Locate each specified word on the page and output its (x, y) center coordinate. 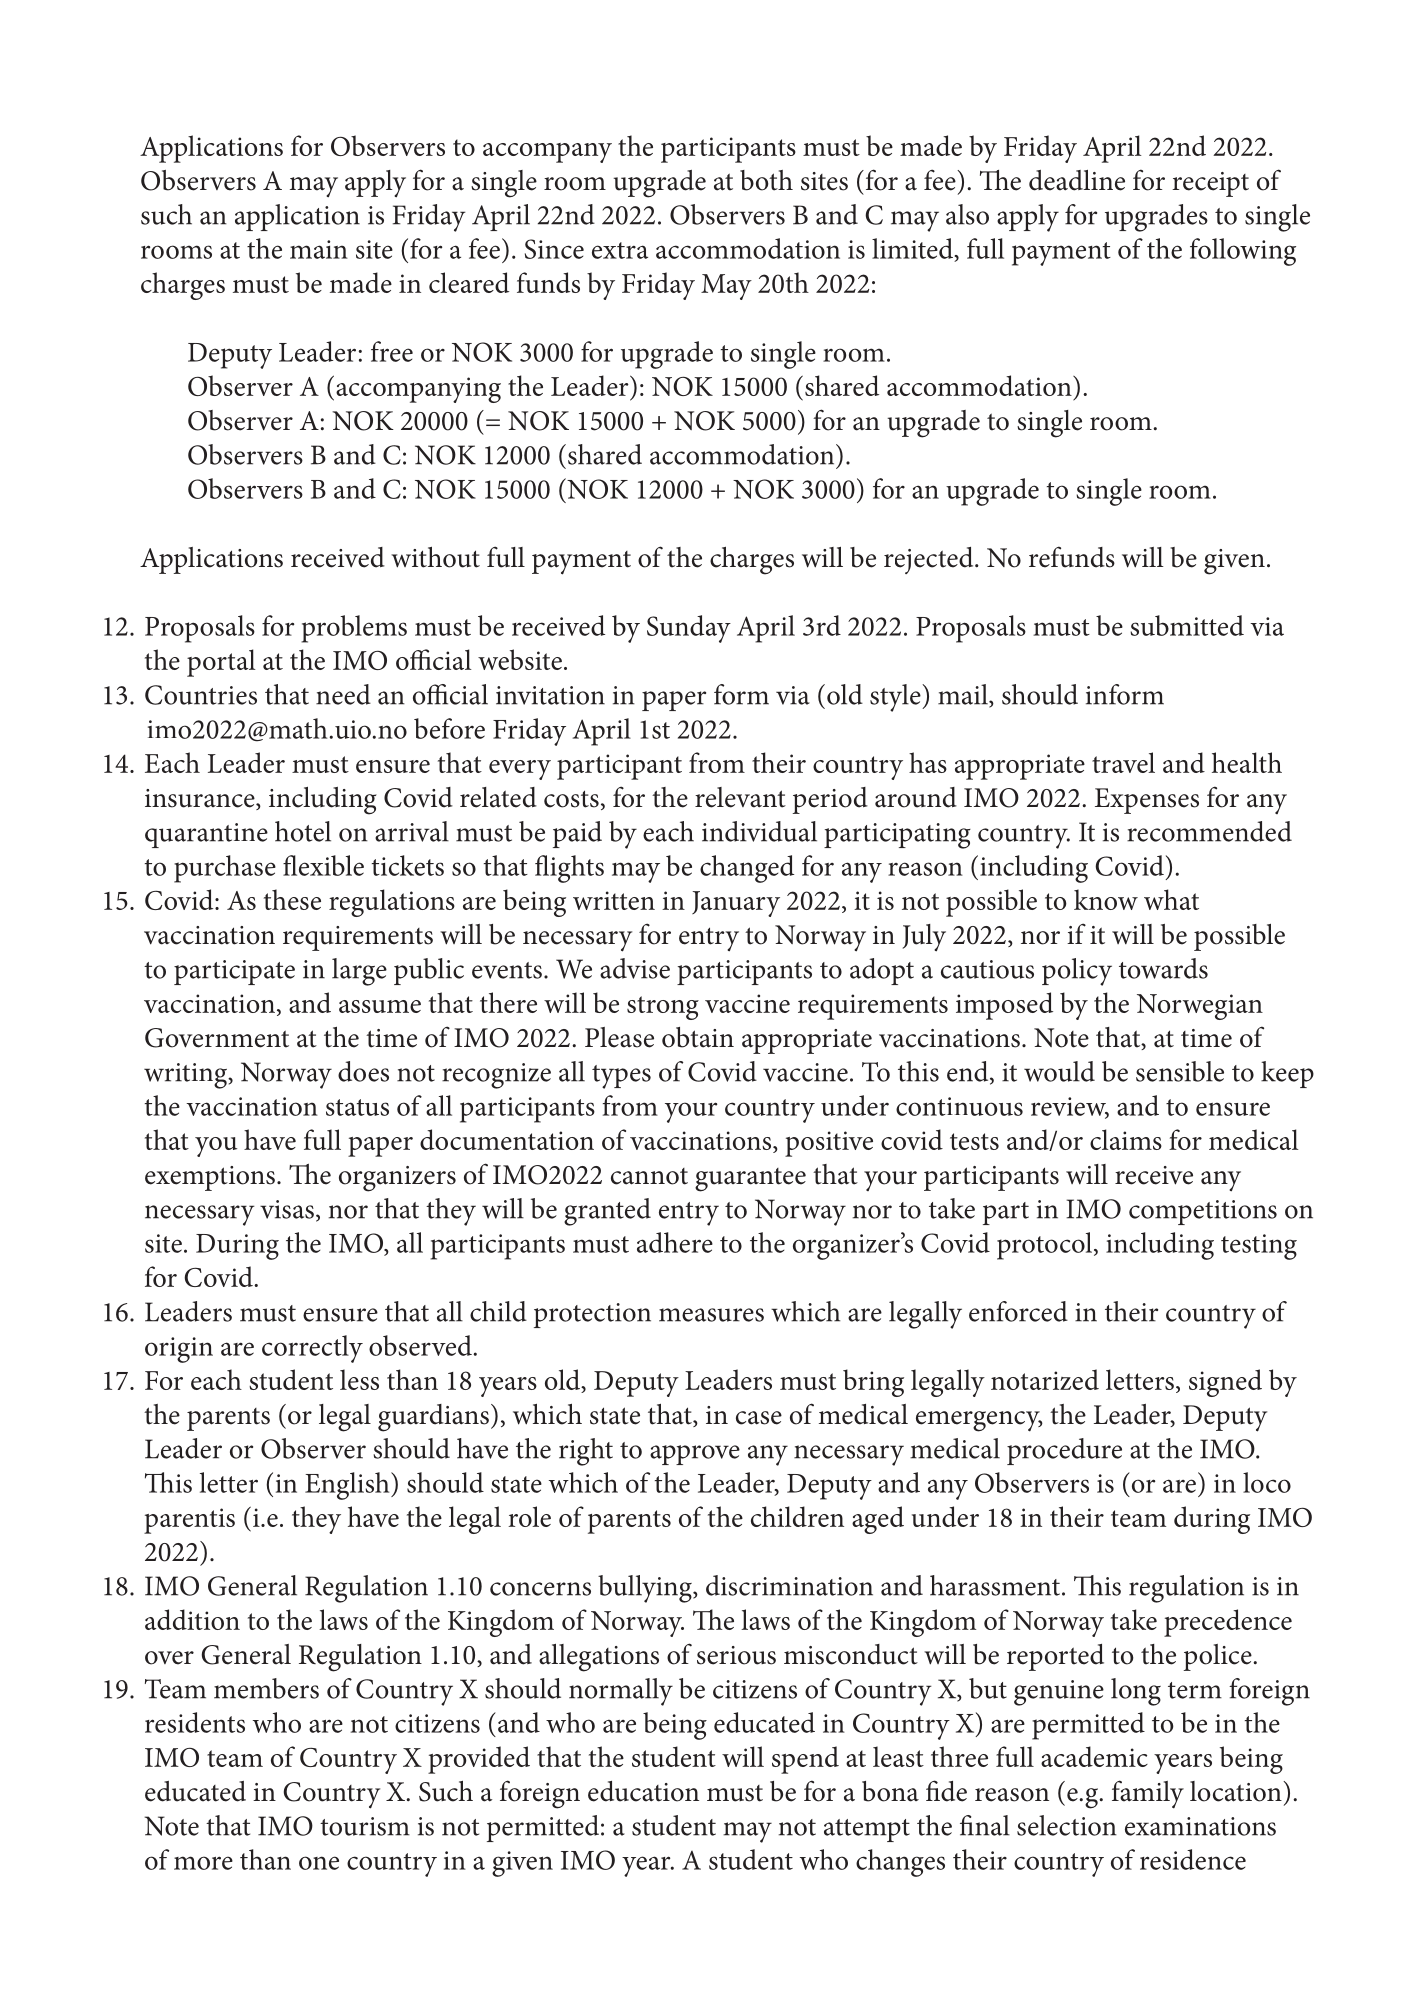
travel (1123, 762)
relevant (740, 797)
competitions (1203, 1212)
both (766, 180)
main (319, 249)
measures (711, 1315)
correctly (312, 1349)
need (343, 694)
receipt (1210, 184)
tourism (365, 1826)
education (643, 1791)
